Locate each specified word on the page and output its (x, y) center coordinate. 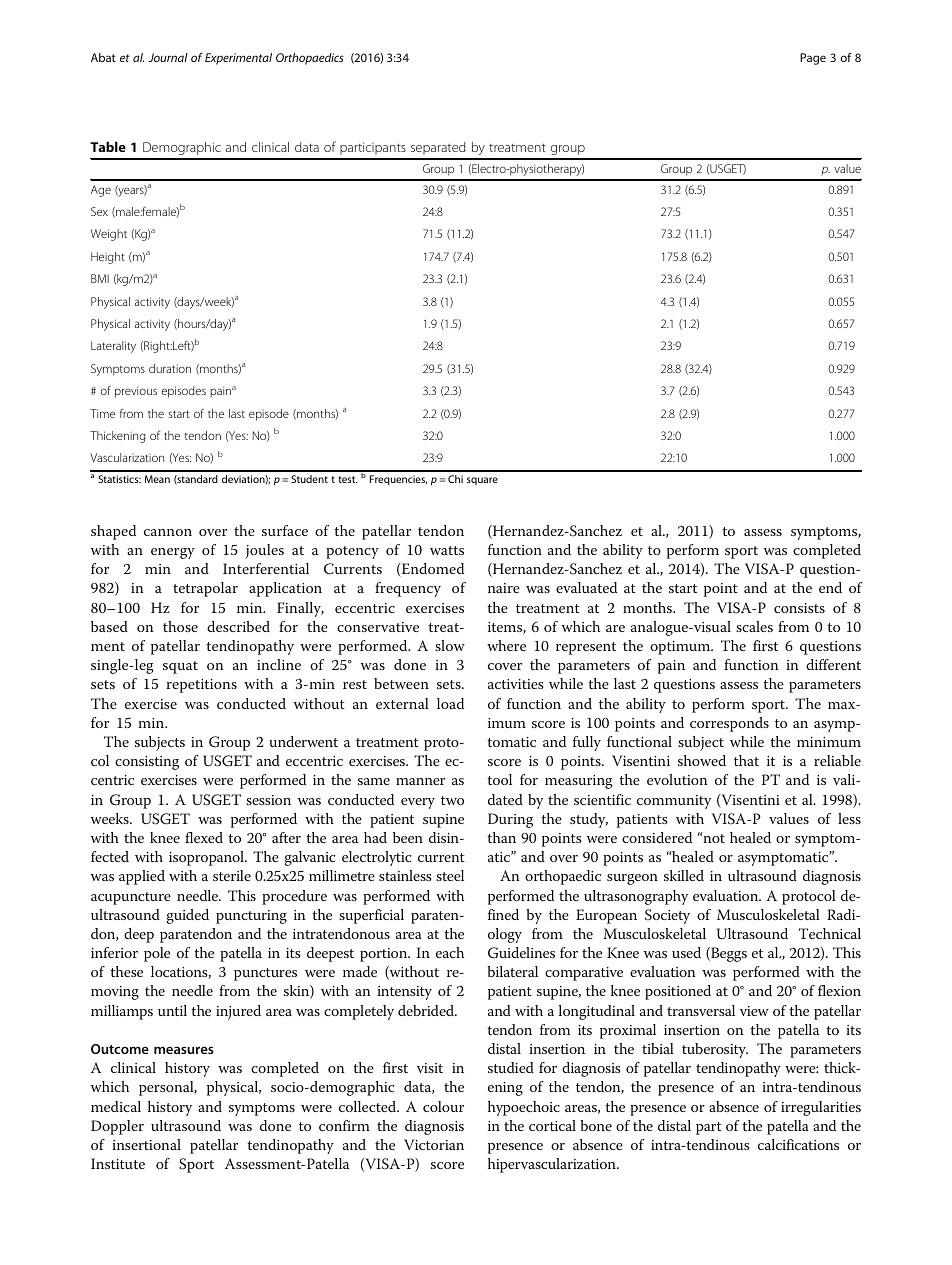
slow (450, 645)
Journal (168, 57)
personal (167, 1088)
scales (754, 626)
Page (813, 59)
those (180, 626)
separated (438, 148)
